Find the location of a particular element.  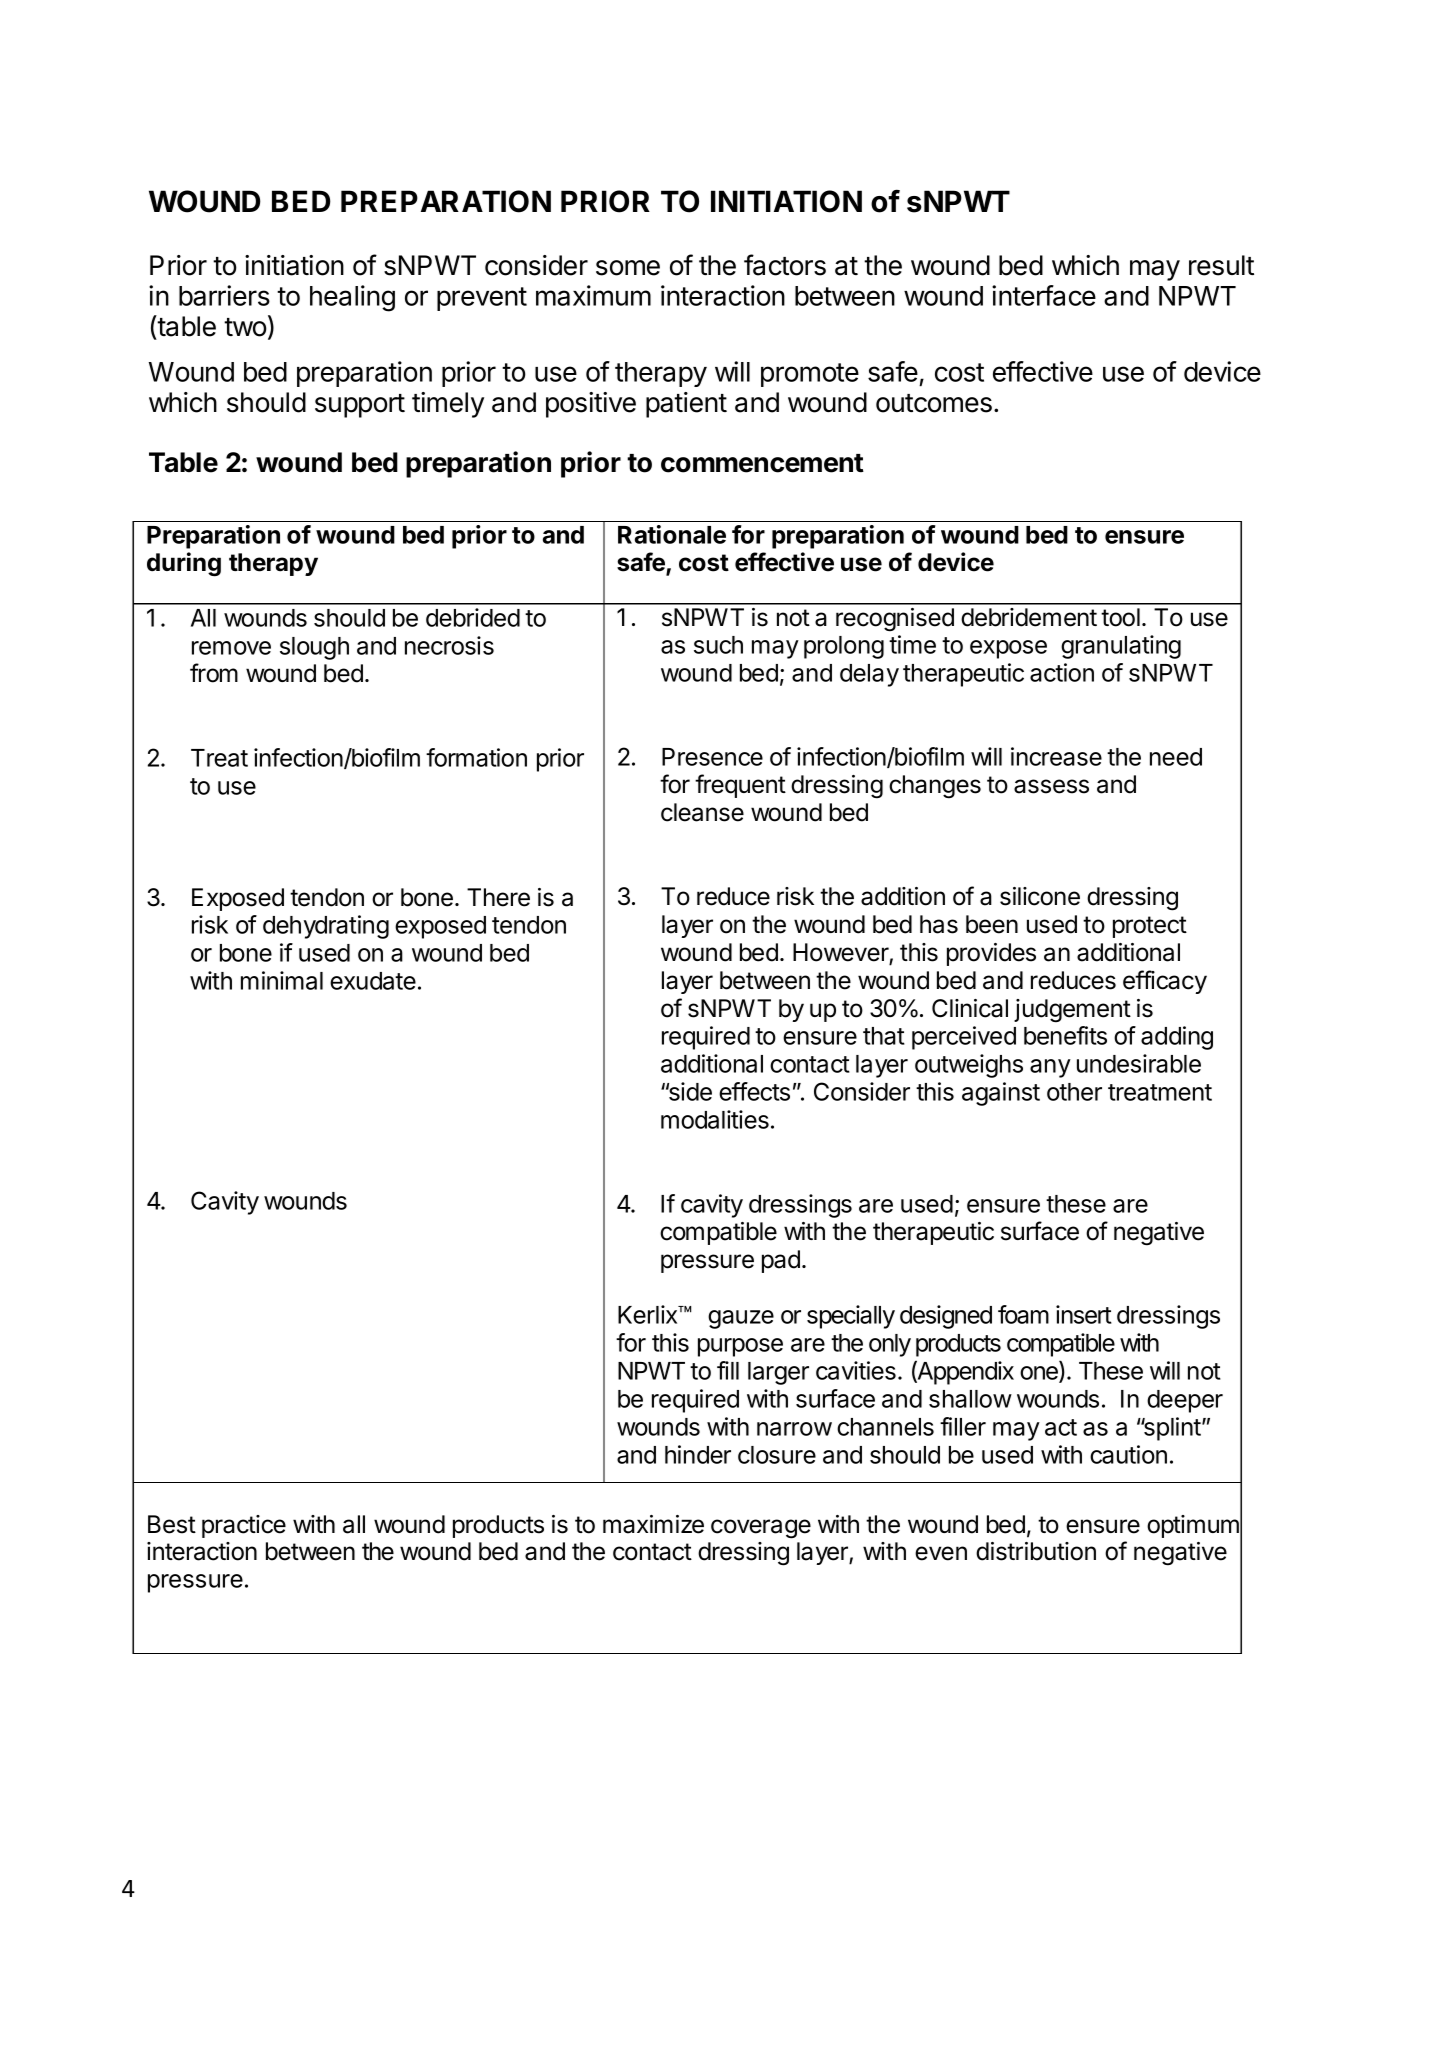

healing is located at coordinates (352, 298).
